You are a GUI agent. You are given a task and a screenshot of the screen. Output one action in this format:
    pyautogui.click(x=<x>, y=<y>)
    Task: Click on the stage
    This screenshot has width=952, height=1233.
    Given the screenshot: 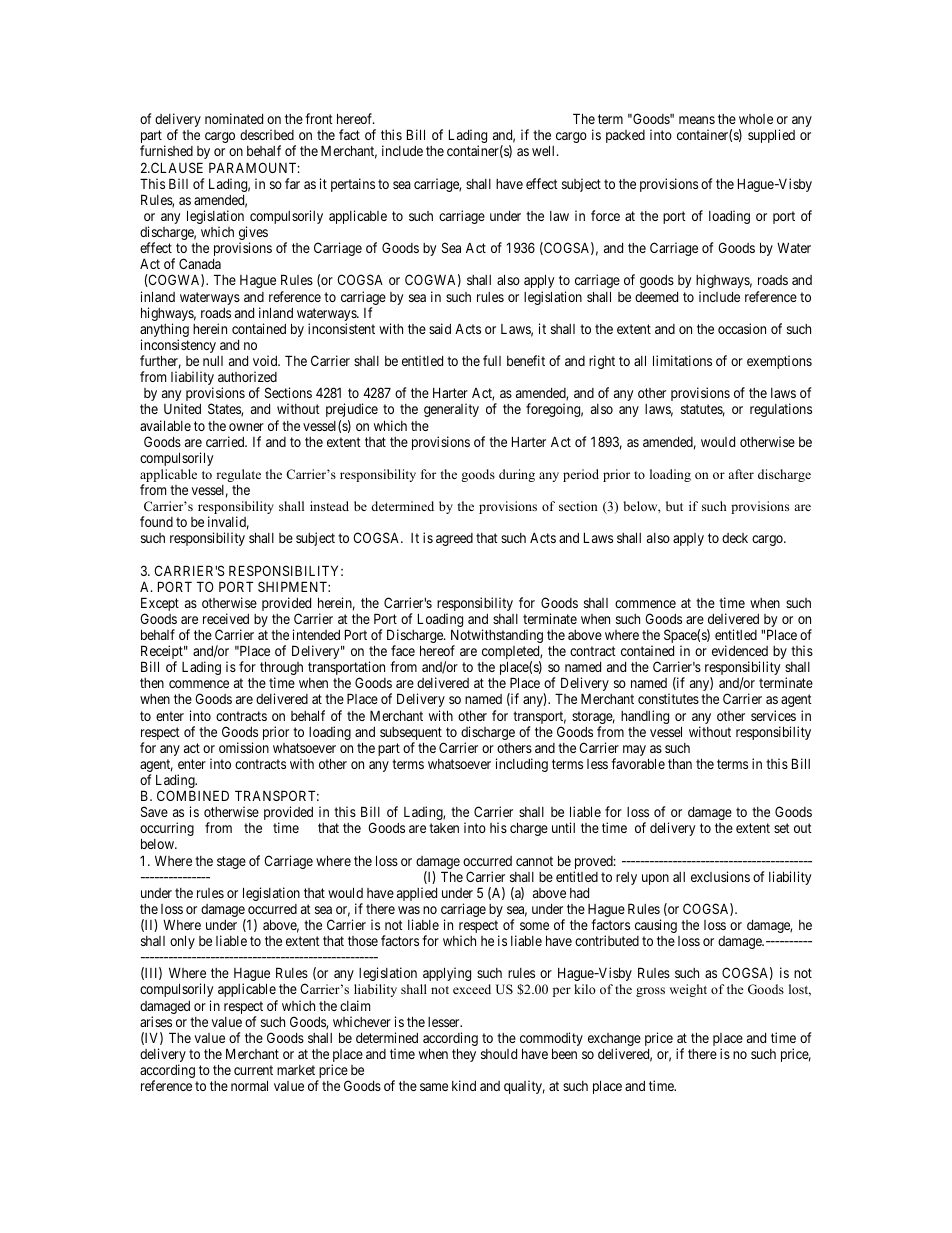 What is the action you would take?
    pyautogui.click(x=231, y=862)
